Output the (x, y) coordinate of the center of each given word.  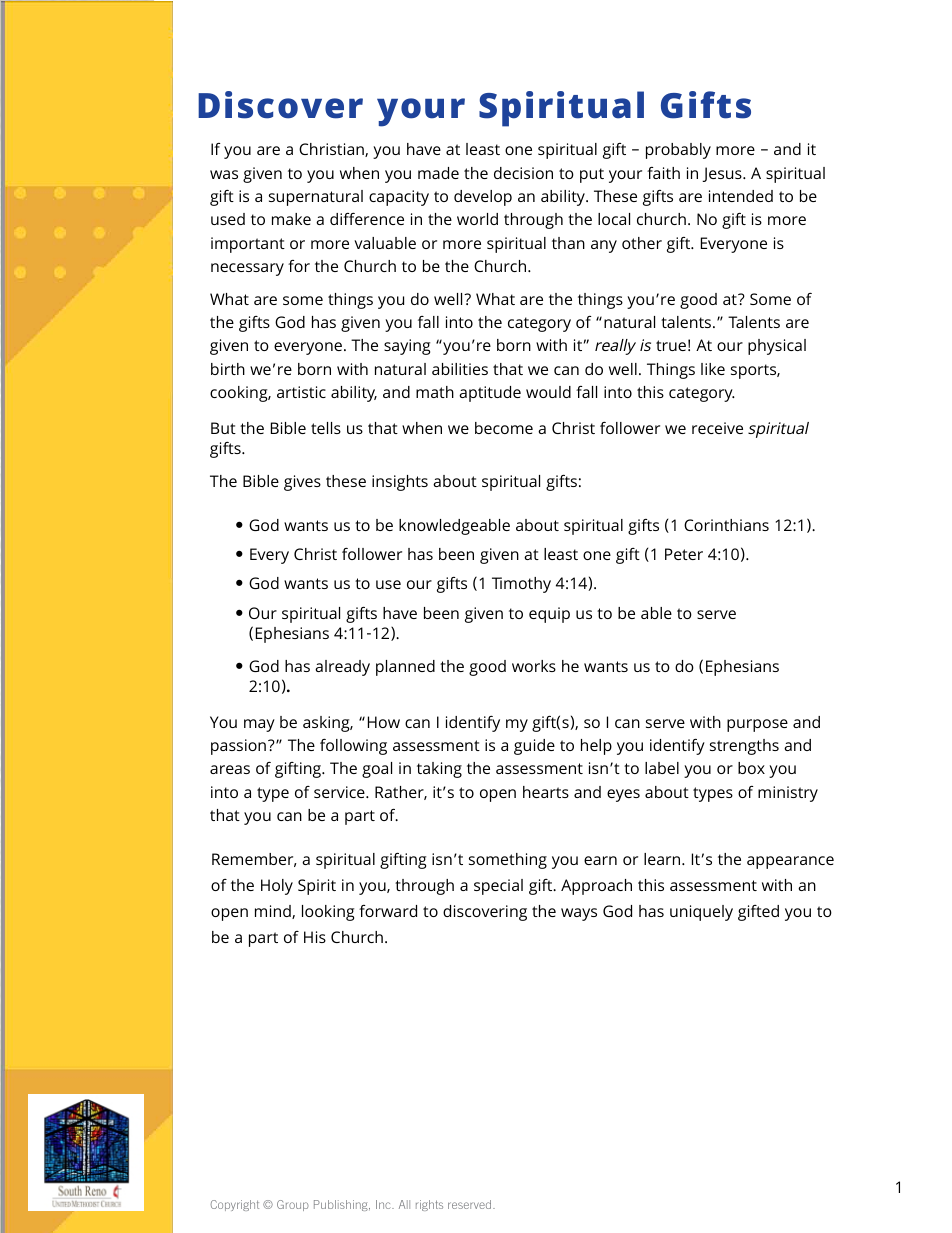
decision (523, 173)
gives (302, 483)
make (291, 219)
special (498, 887)
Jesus (723, 174)
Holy (277, 887)
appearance (790, 862)
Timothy (521, 585)
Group (293, 1205)
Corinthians (726, 525)
